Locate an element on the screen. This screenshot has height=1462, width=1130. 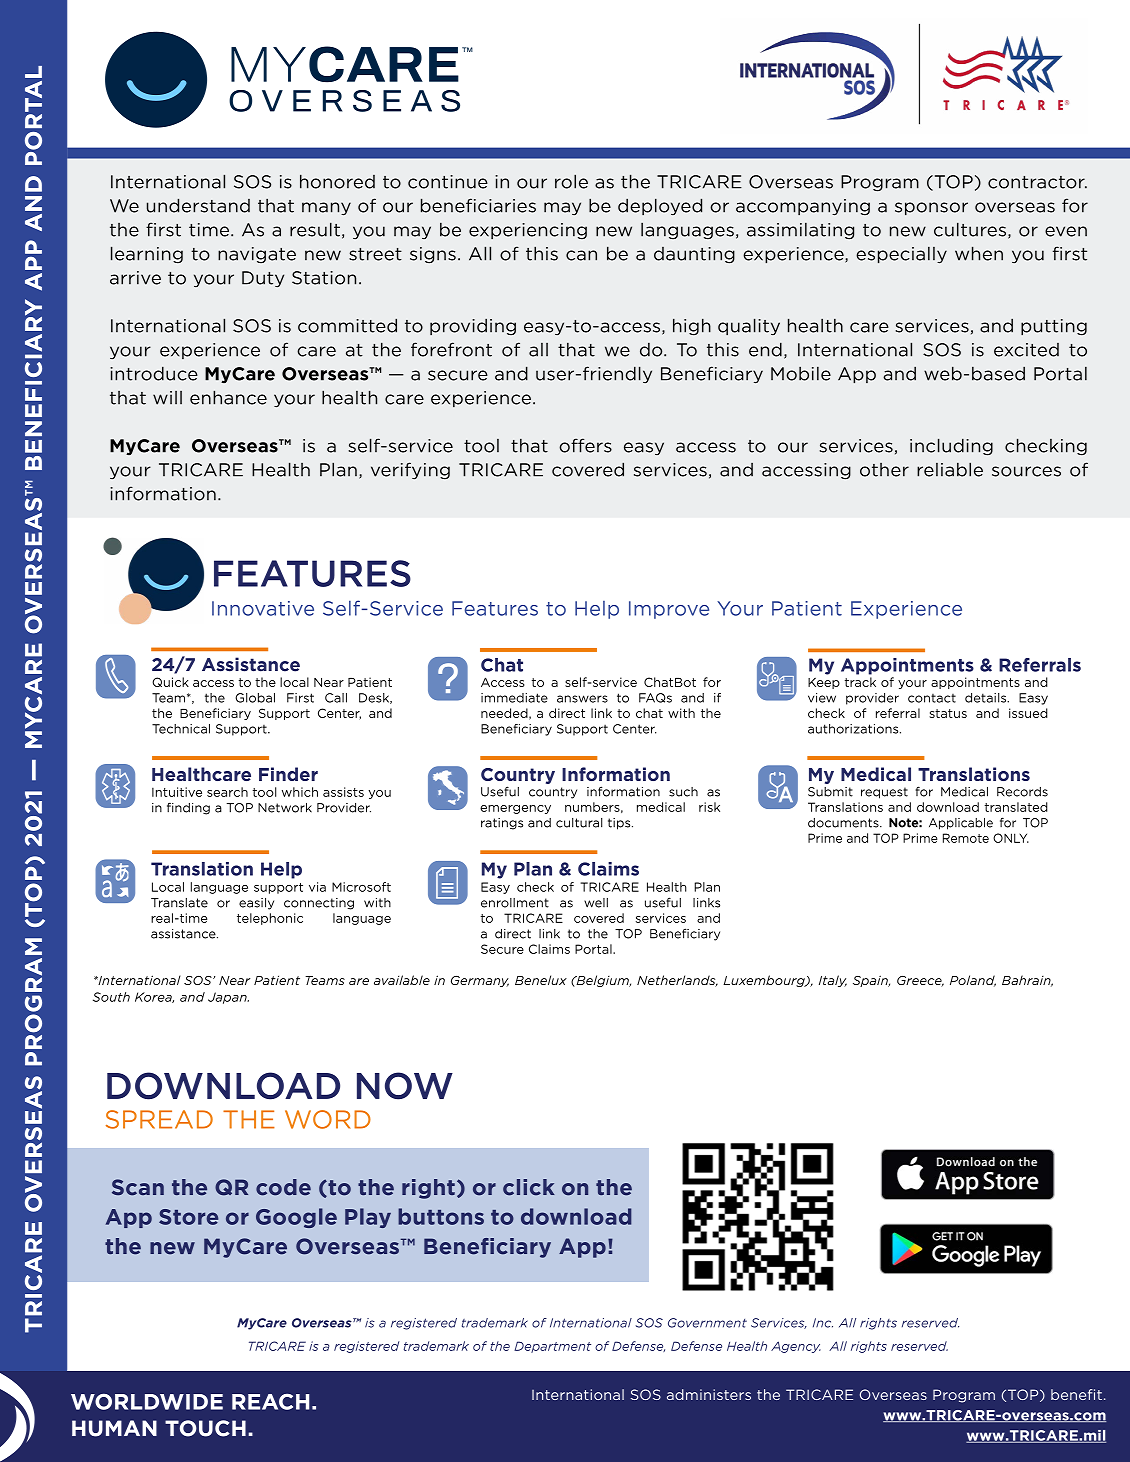
Netherlands is located at coordinates (677, 981).
